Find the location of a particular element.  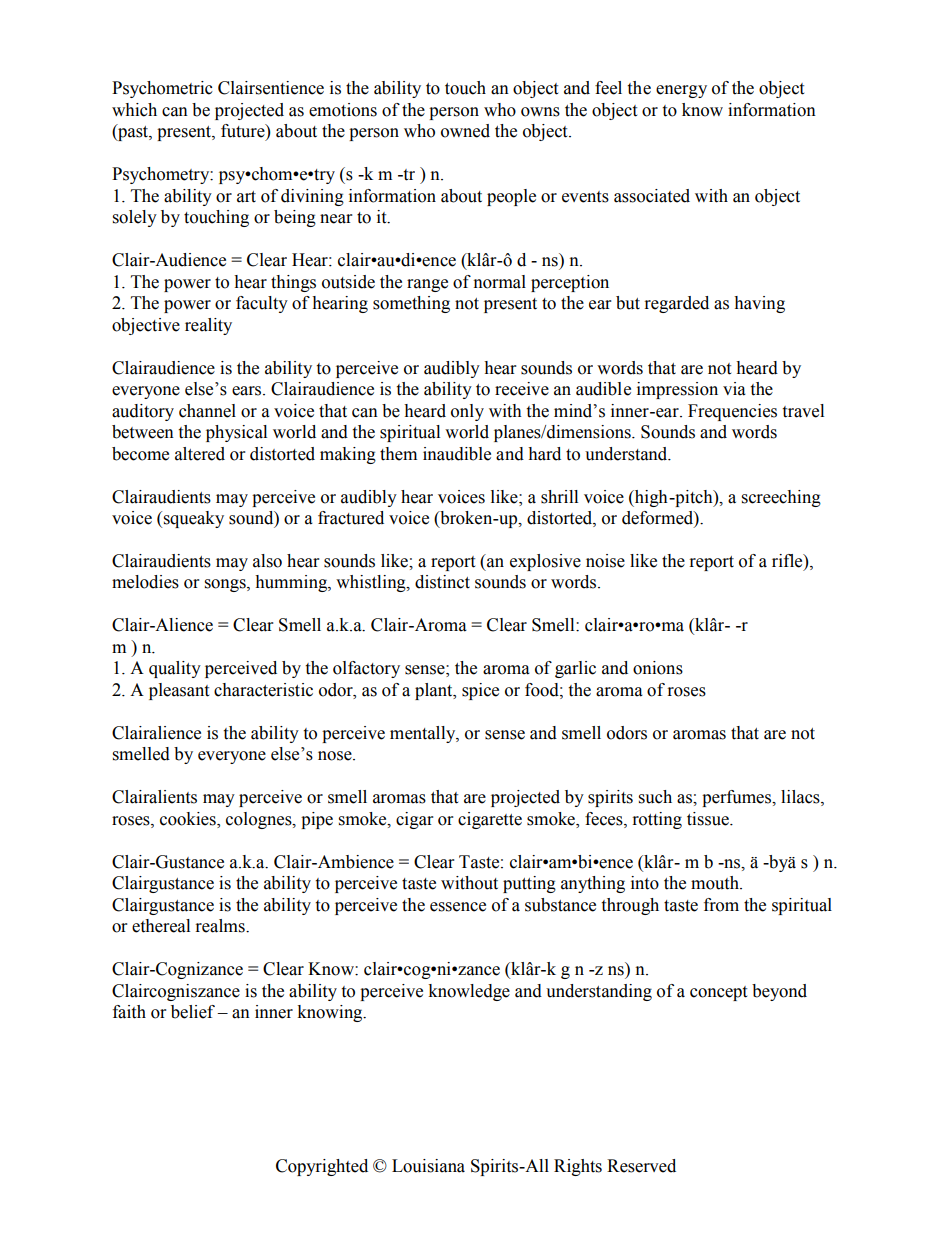

distinct is located at coordinates (442, 582).
